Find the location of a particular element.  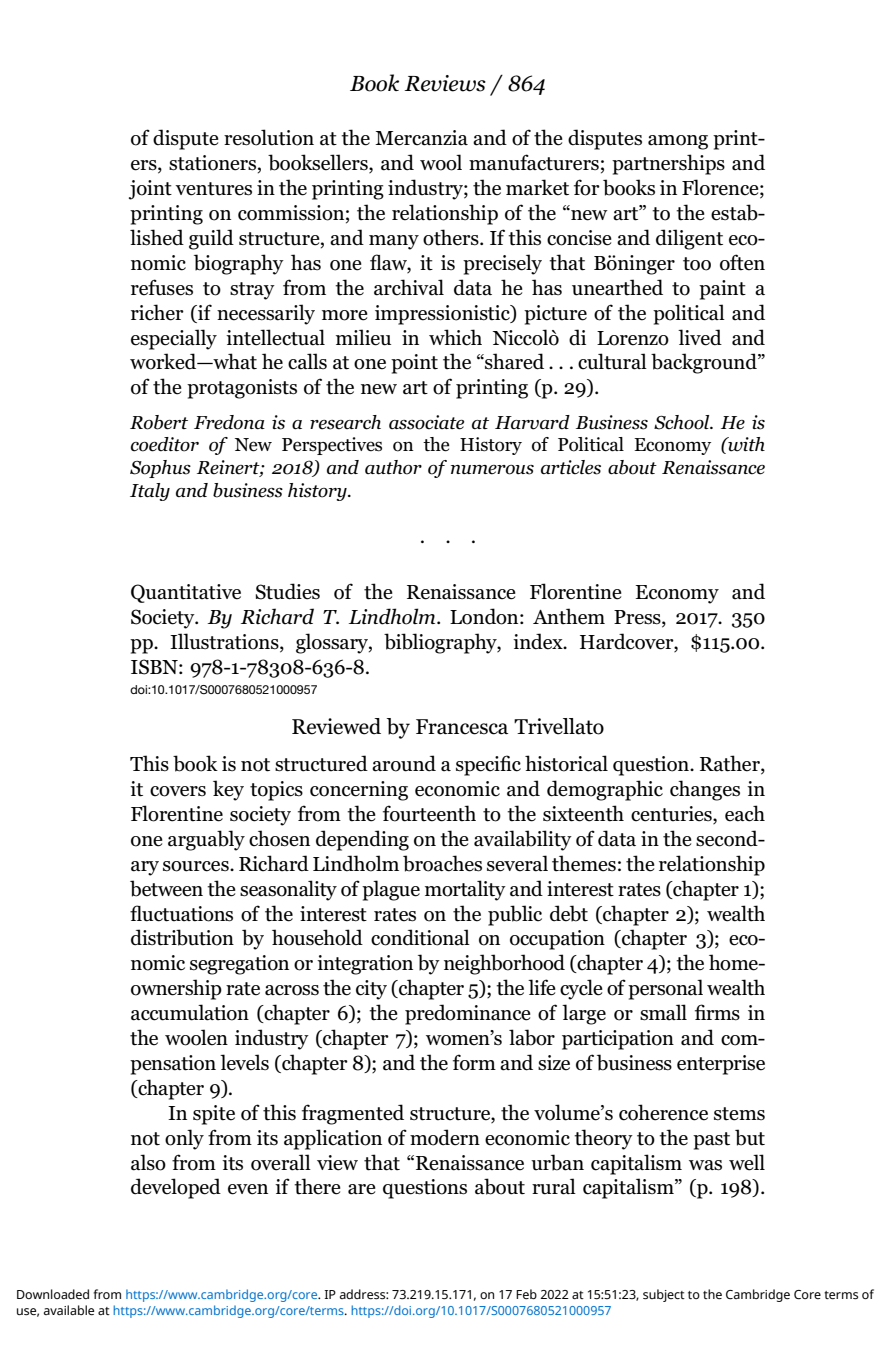

many is located at coordinates (394, 242).
